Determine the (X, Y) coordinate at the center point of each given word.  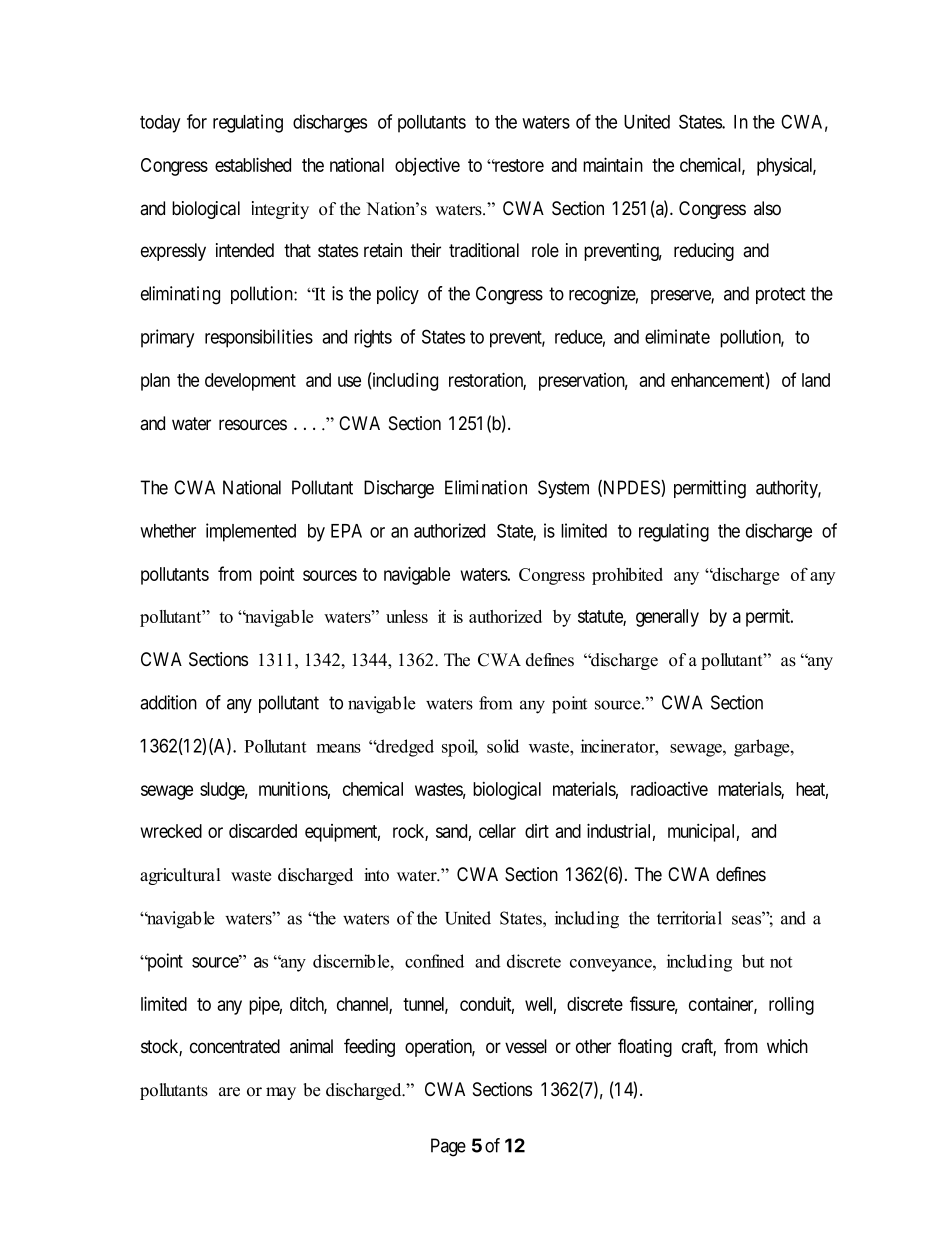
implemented (251, 532)
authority (788, 489)
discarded (263, 831)
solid (503, 746)
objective (427, 166)
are (229, 1092)
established (253, 164)
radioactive (669, 788)
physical (786, 167)
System (563, 489)
